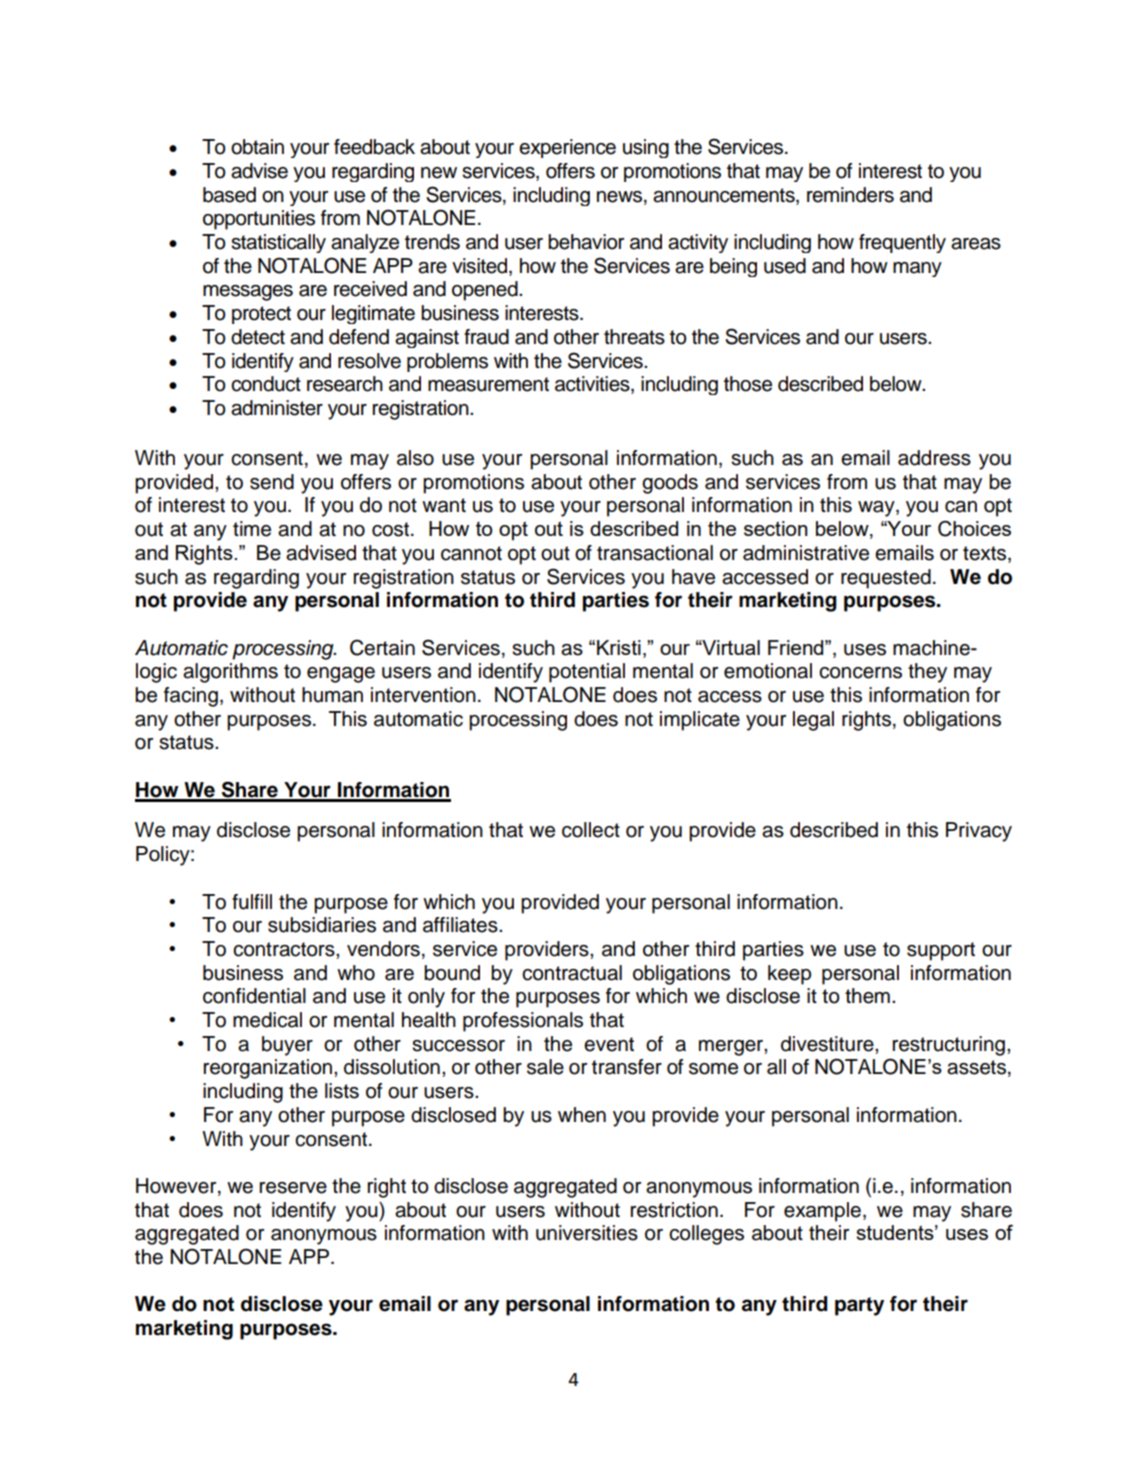 The width and height of the page is (1147, 1484). What do you see at coordinates (587, 673) in the page?
I see `potential` at bounding box center [587, 673].
